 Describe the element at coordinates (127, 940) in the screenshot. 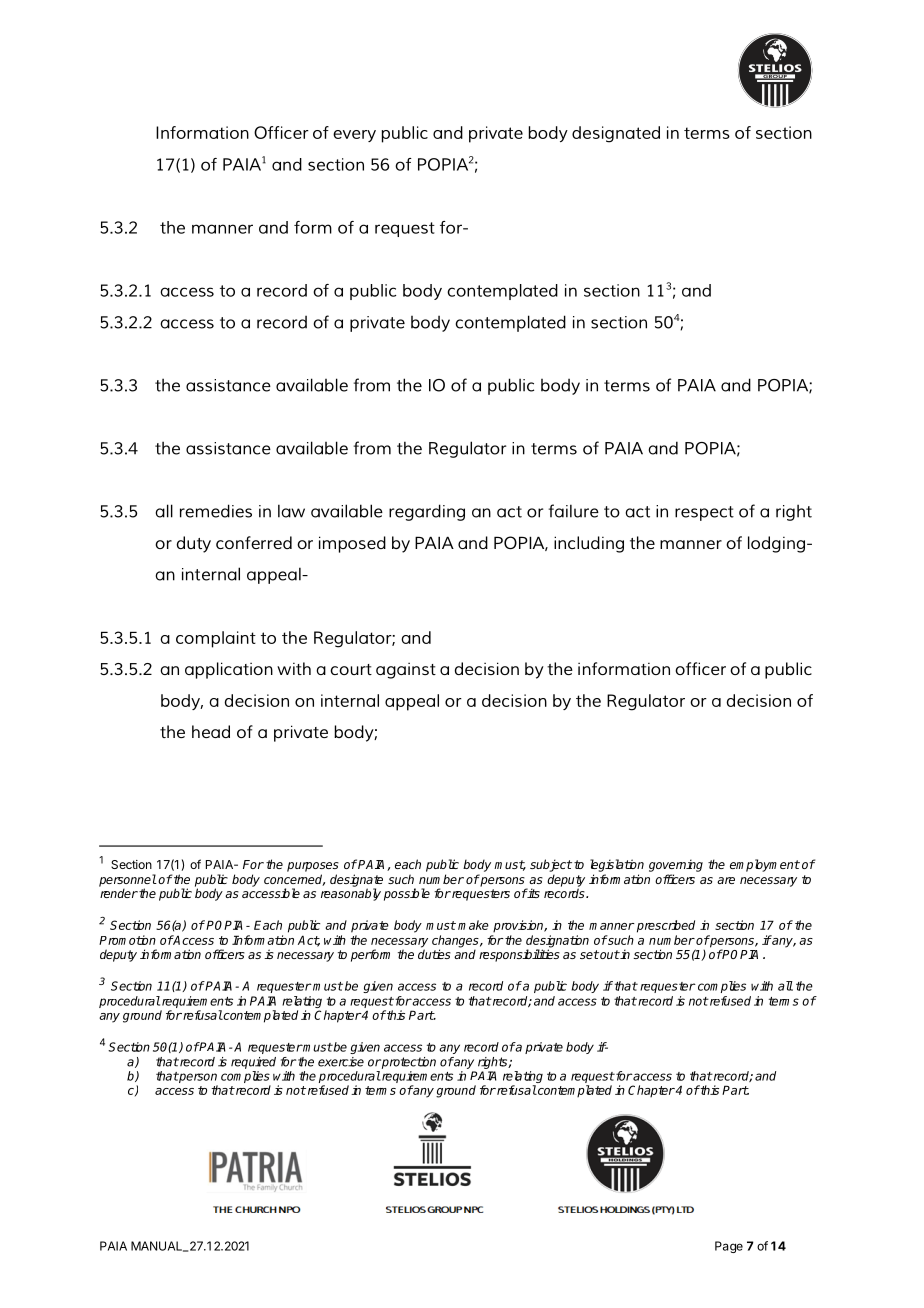

I see `Promotion` at that location.
